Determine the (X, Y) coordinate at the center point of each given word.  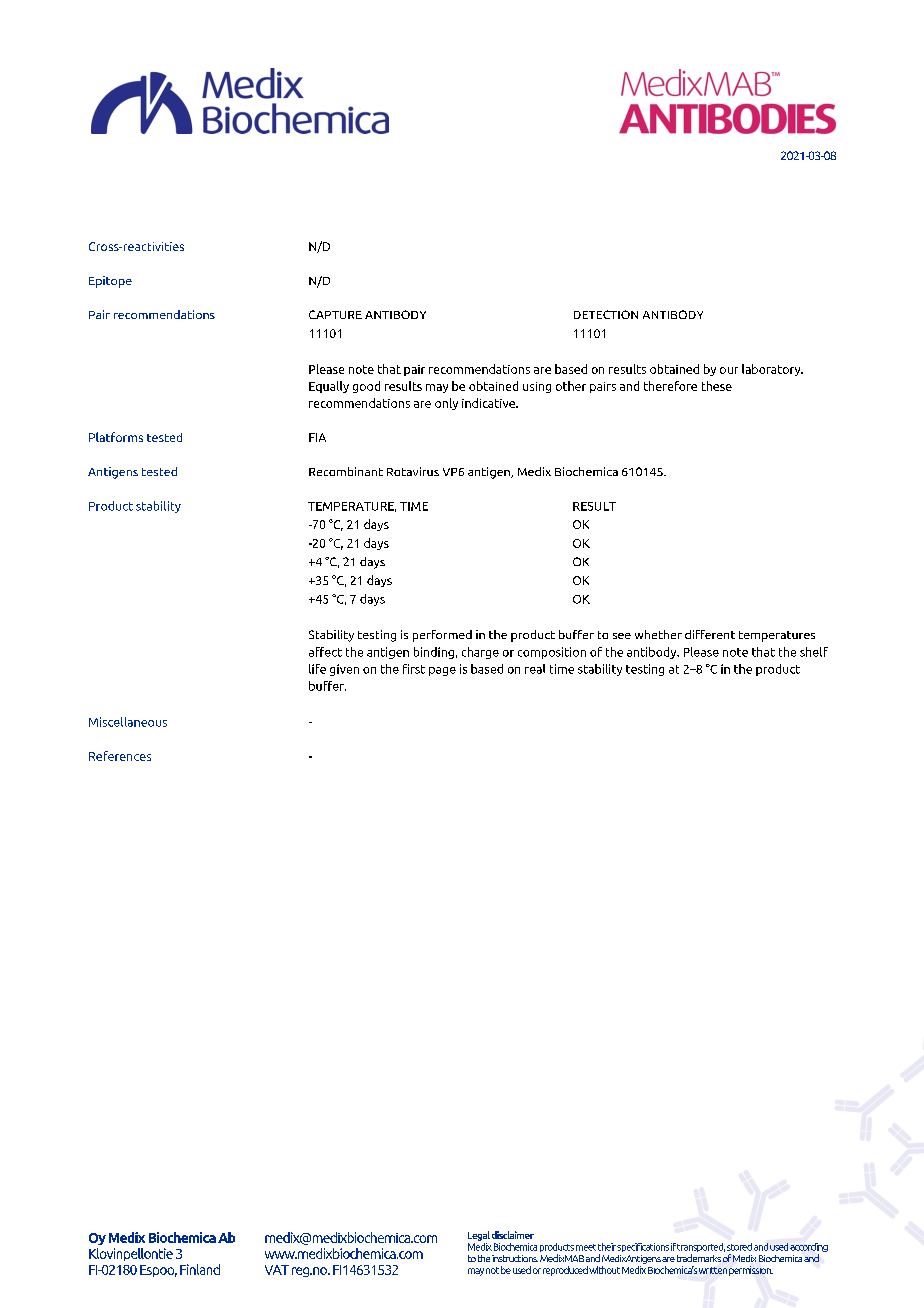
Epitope (110, 282)
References (120, 756)
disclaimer (513, 1235)
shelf (814, 652)
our (729, 370)
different (710, 634)
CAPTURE (335, 314)
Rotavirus (413, 471)
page (442, 671)
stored (739, 1247)
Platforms (116, 437)
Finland (200, 1269)
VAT (277, 1270)
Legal (479, 1236)
